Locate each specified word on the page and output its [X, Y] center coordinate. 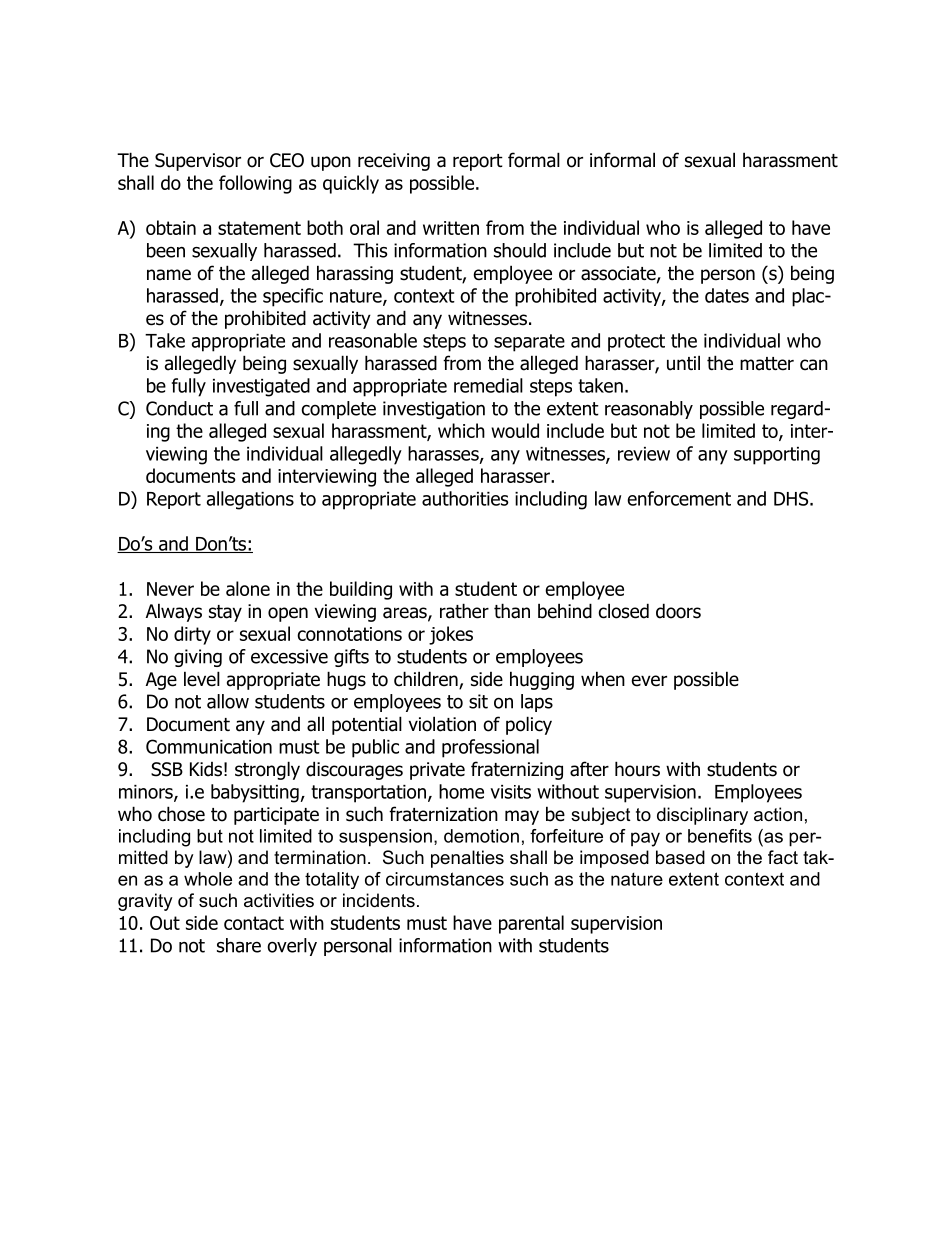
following [255, 184]
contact [254, 923]
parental [531, 924]
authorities [465, 498]
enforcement [679, 498]
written [451, 228]
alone [248, 588]
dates [727, 295]
